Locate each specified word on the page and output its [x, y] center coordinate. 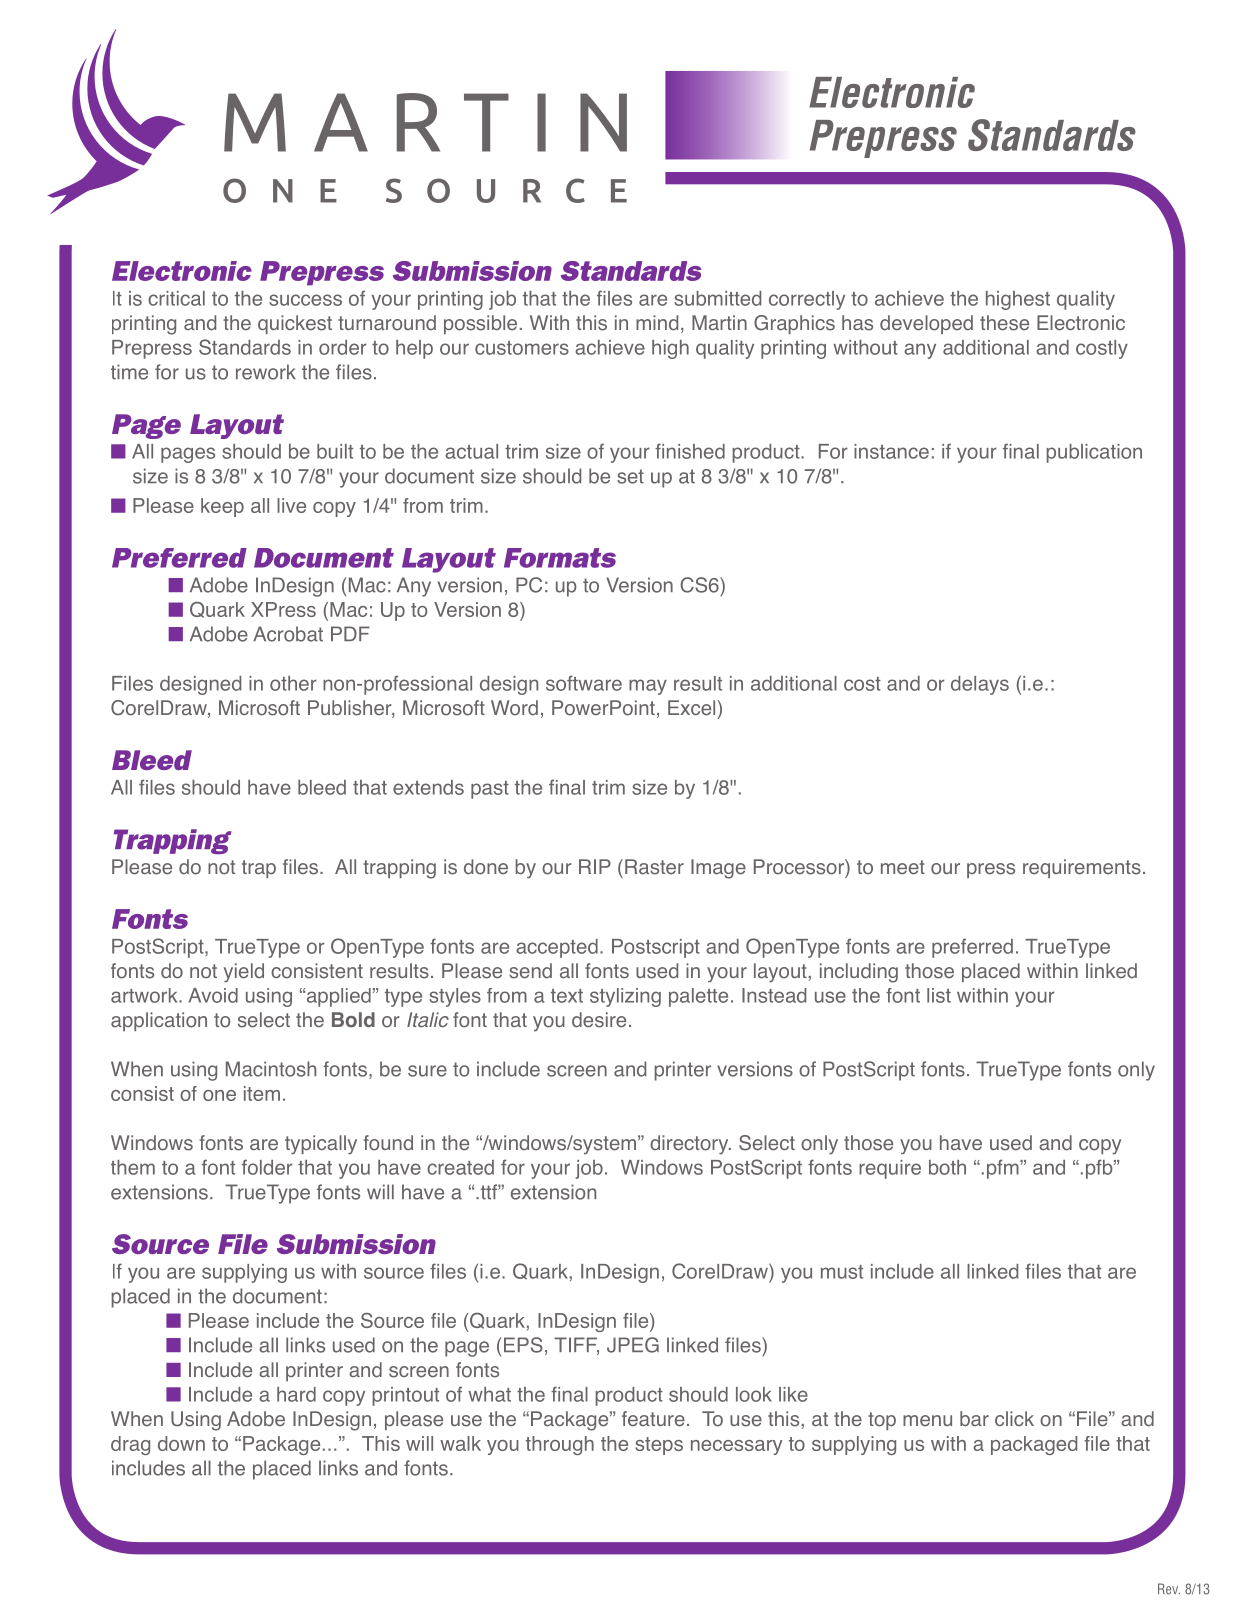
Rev [1169, 1589]
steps [659, 1446]
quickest [295, 324]
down [181, 1443]
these [1004, 323]
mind [657, 323]
